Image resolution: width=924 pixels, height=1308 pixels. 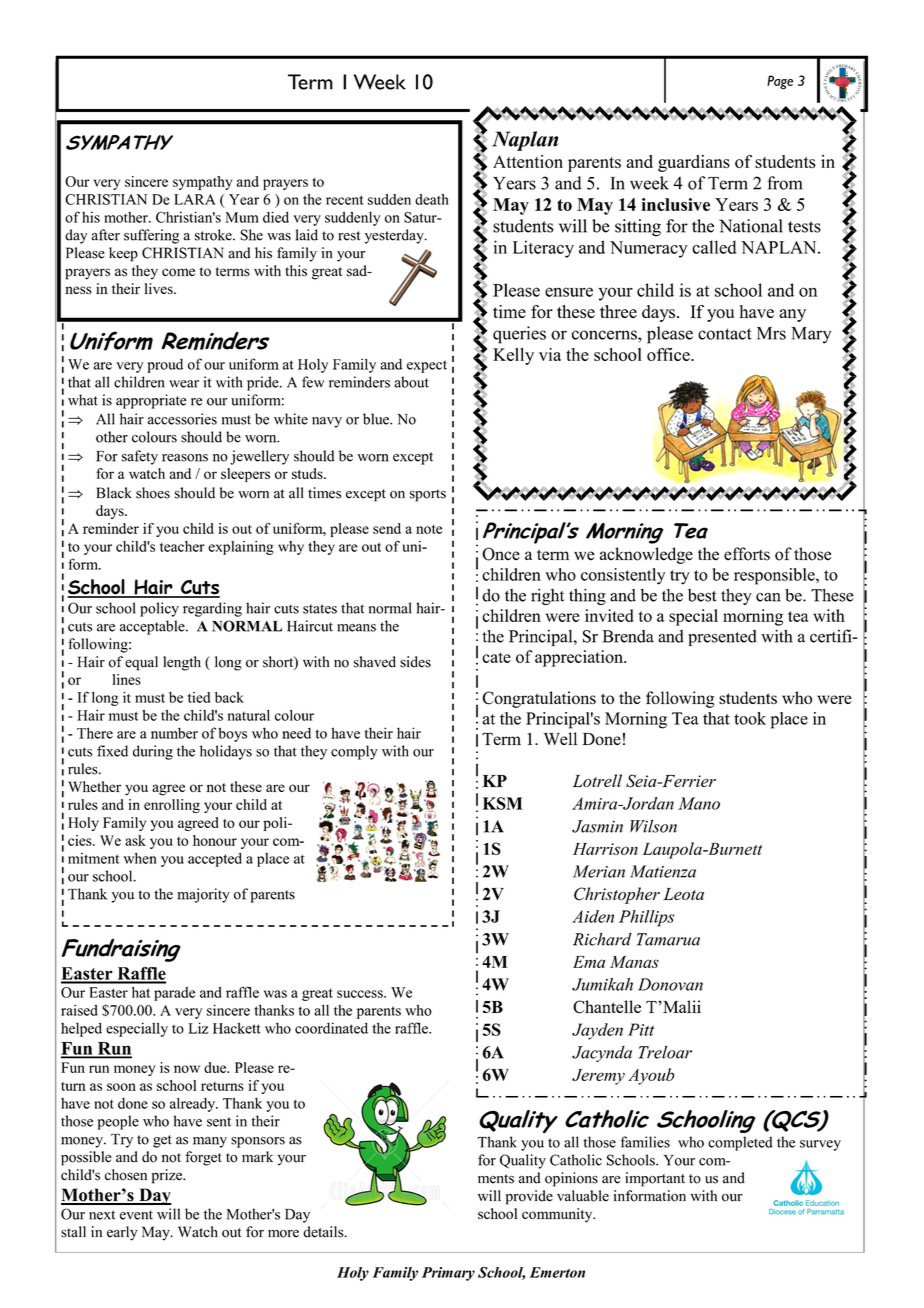 I want to click on ask, so click(x=135, y=840).
